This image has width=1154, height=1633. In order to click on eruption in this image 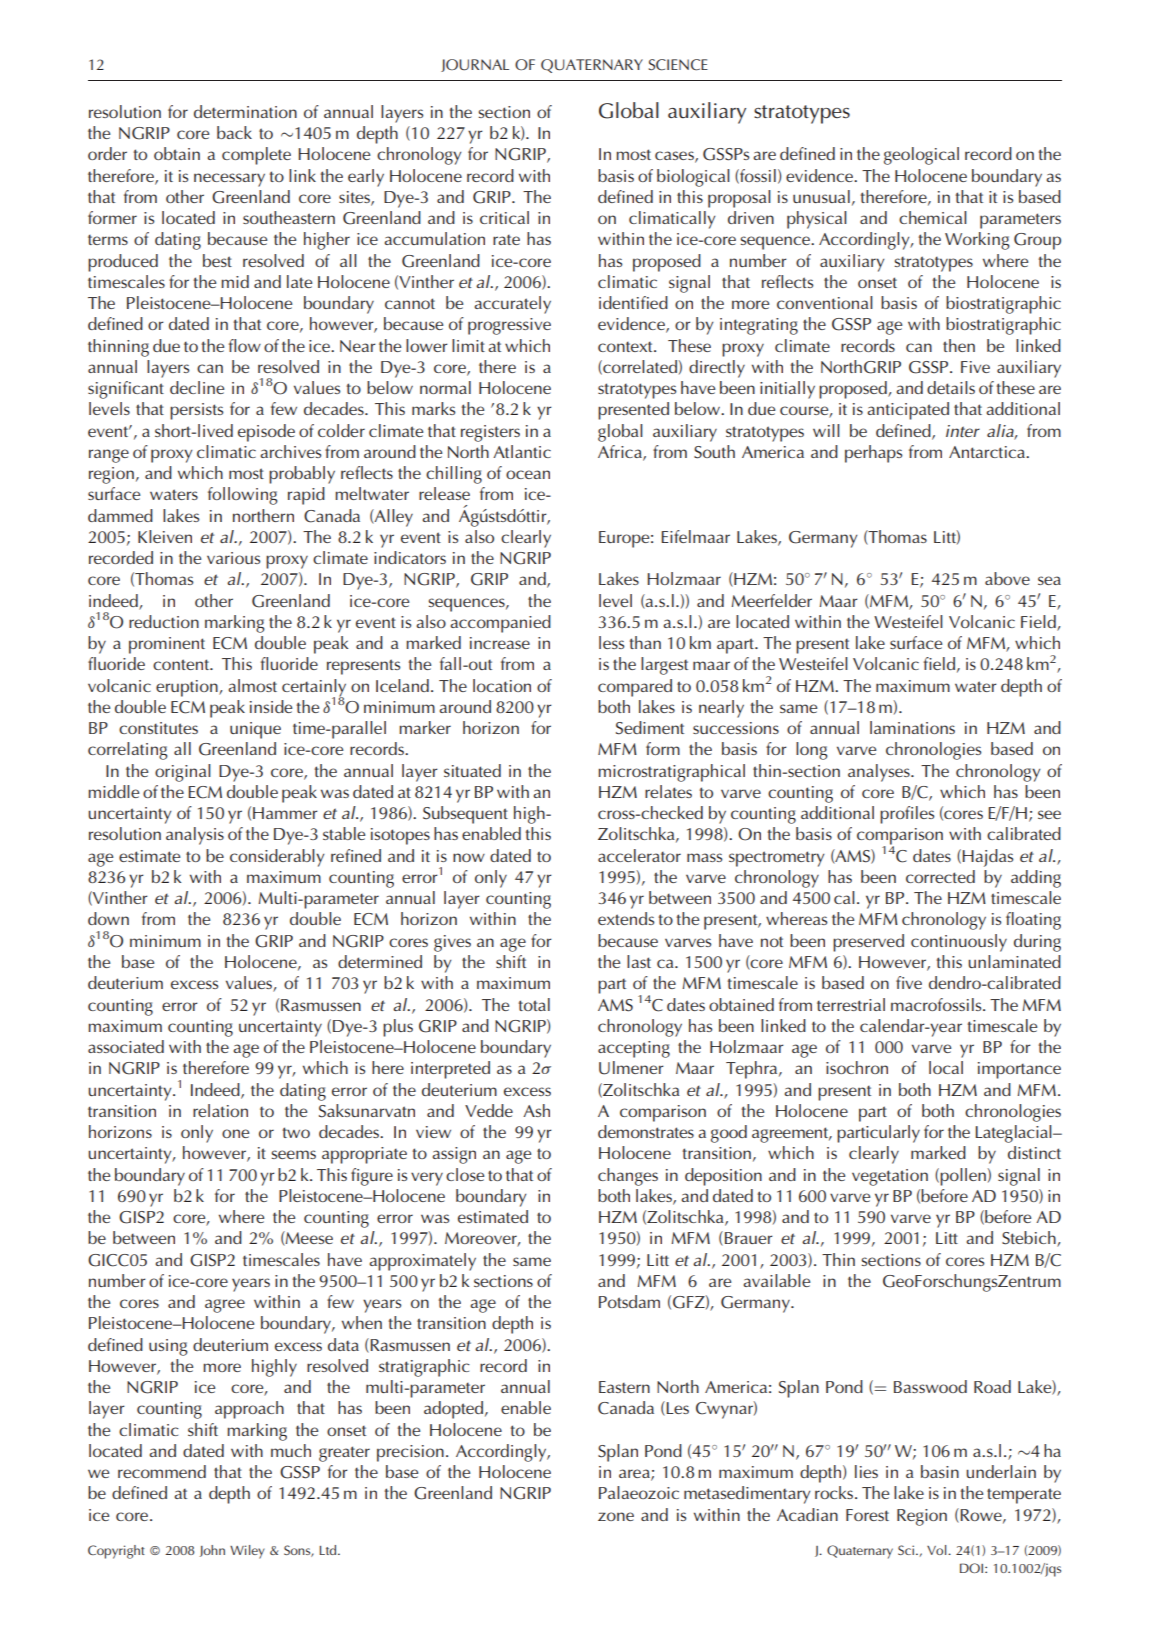, I will do `click(188, 688)`.
